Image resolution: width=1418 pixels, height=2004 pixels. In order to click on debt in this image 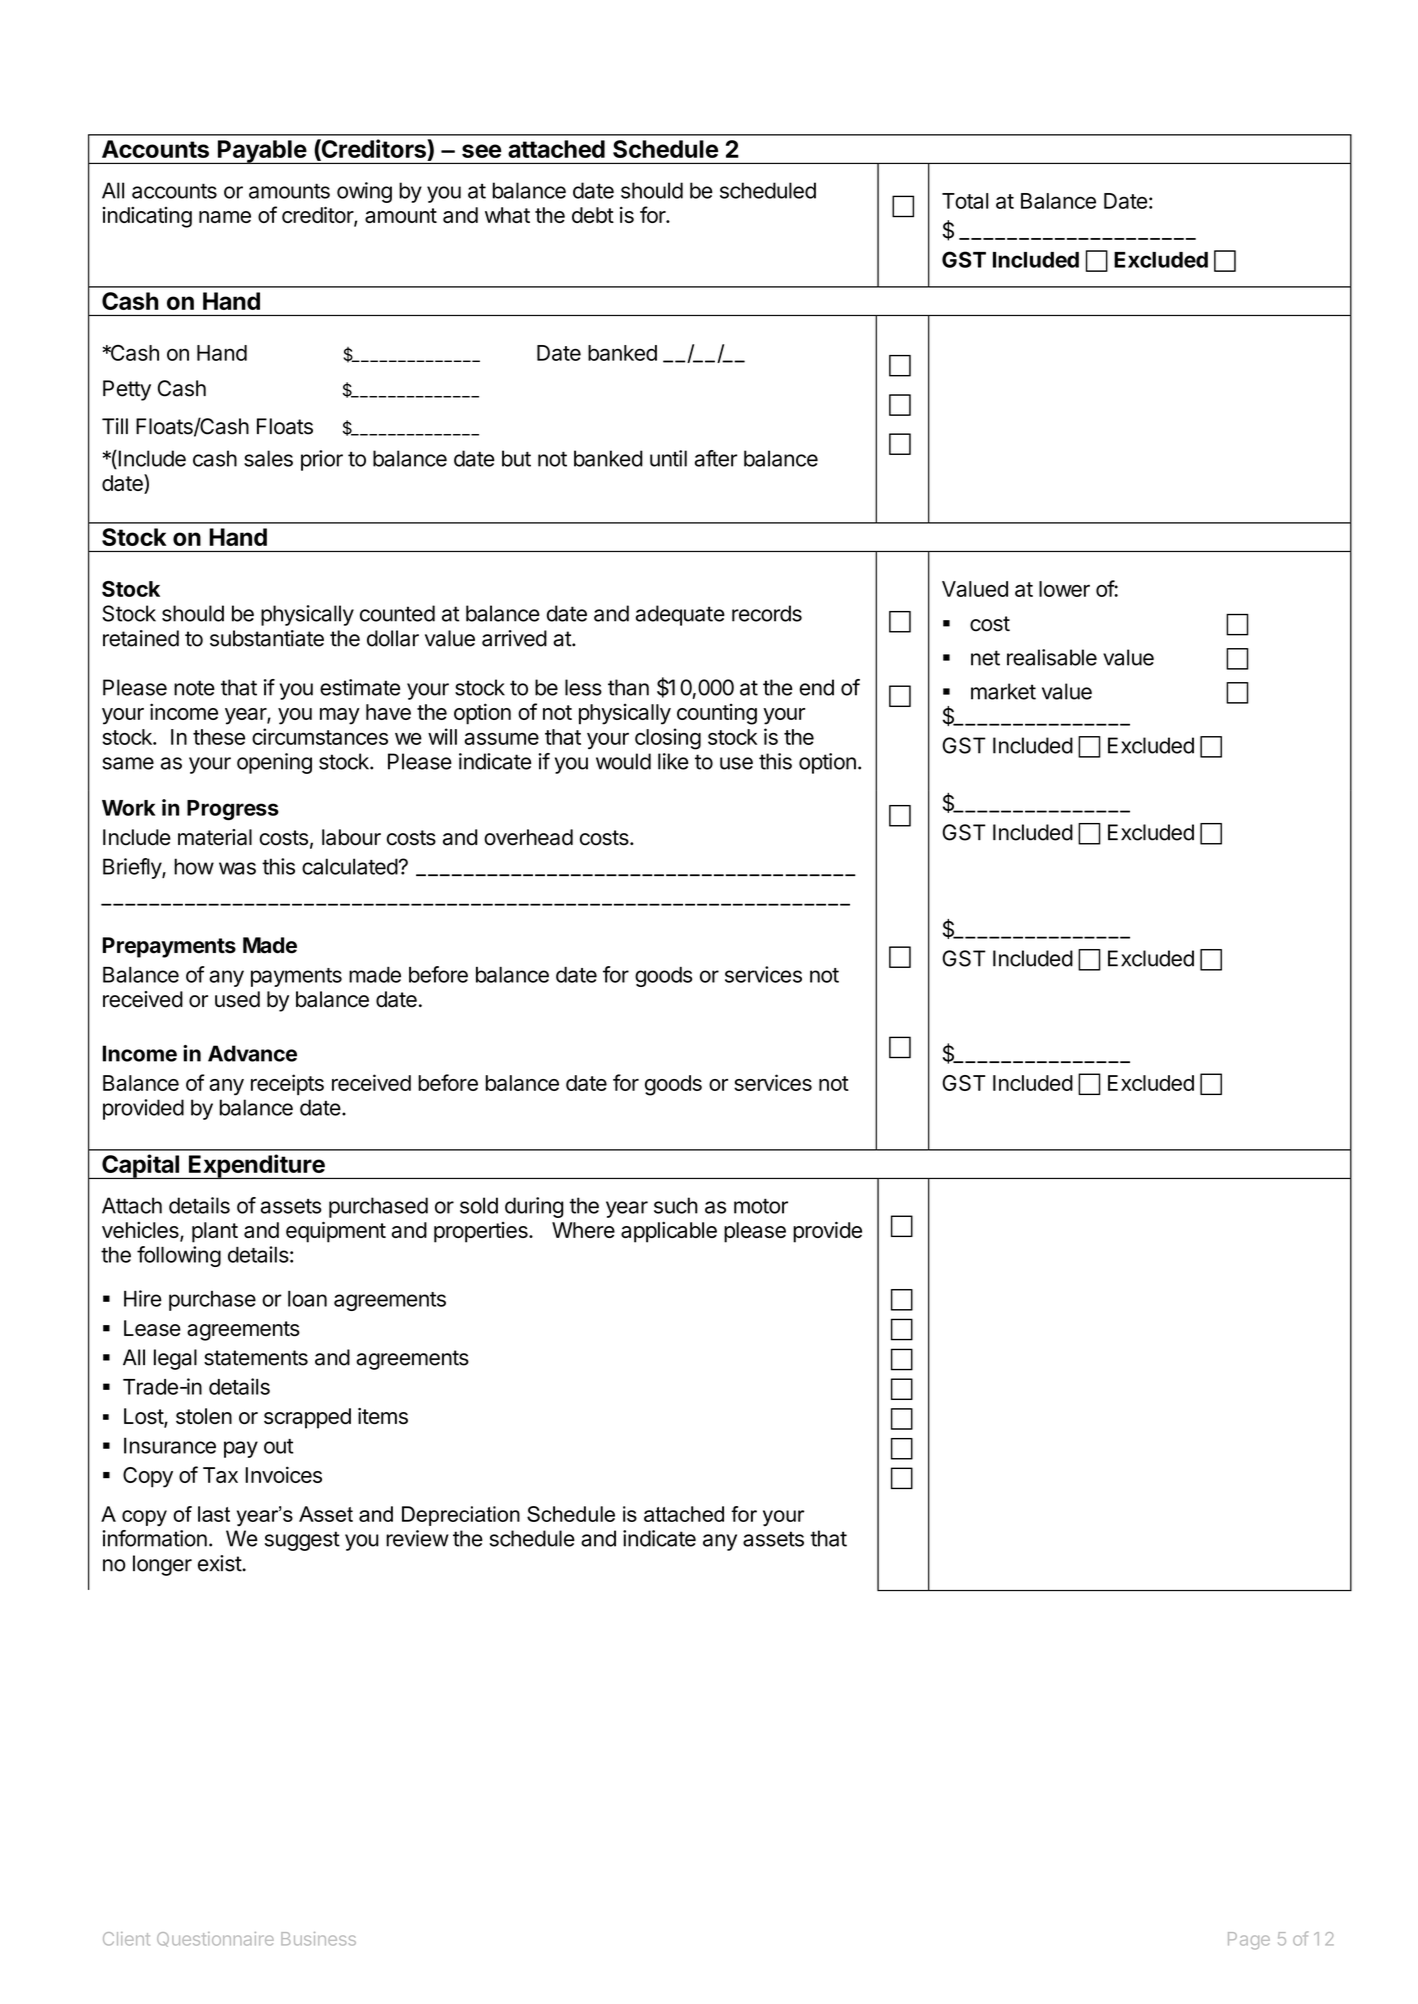, I will do `click(593, 215)`.
